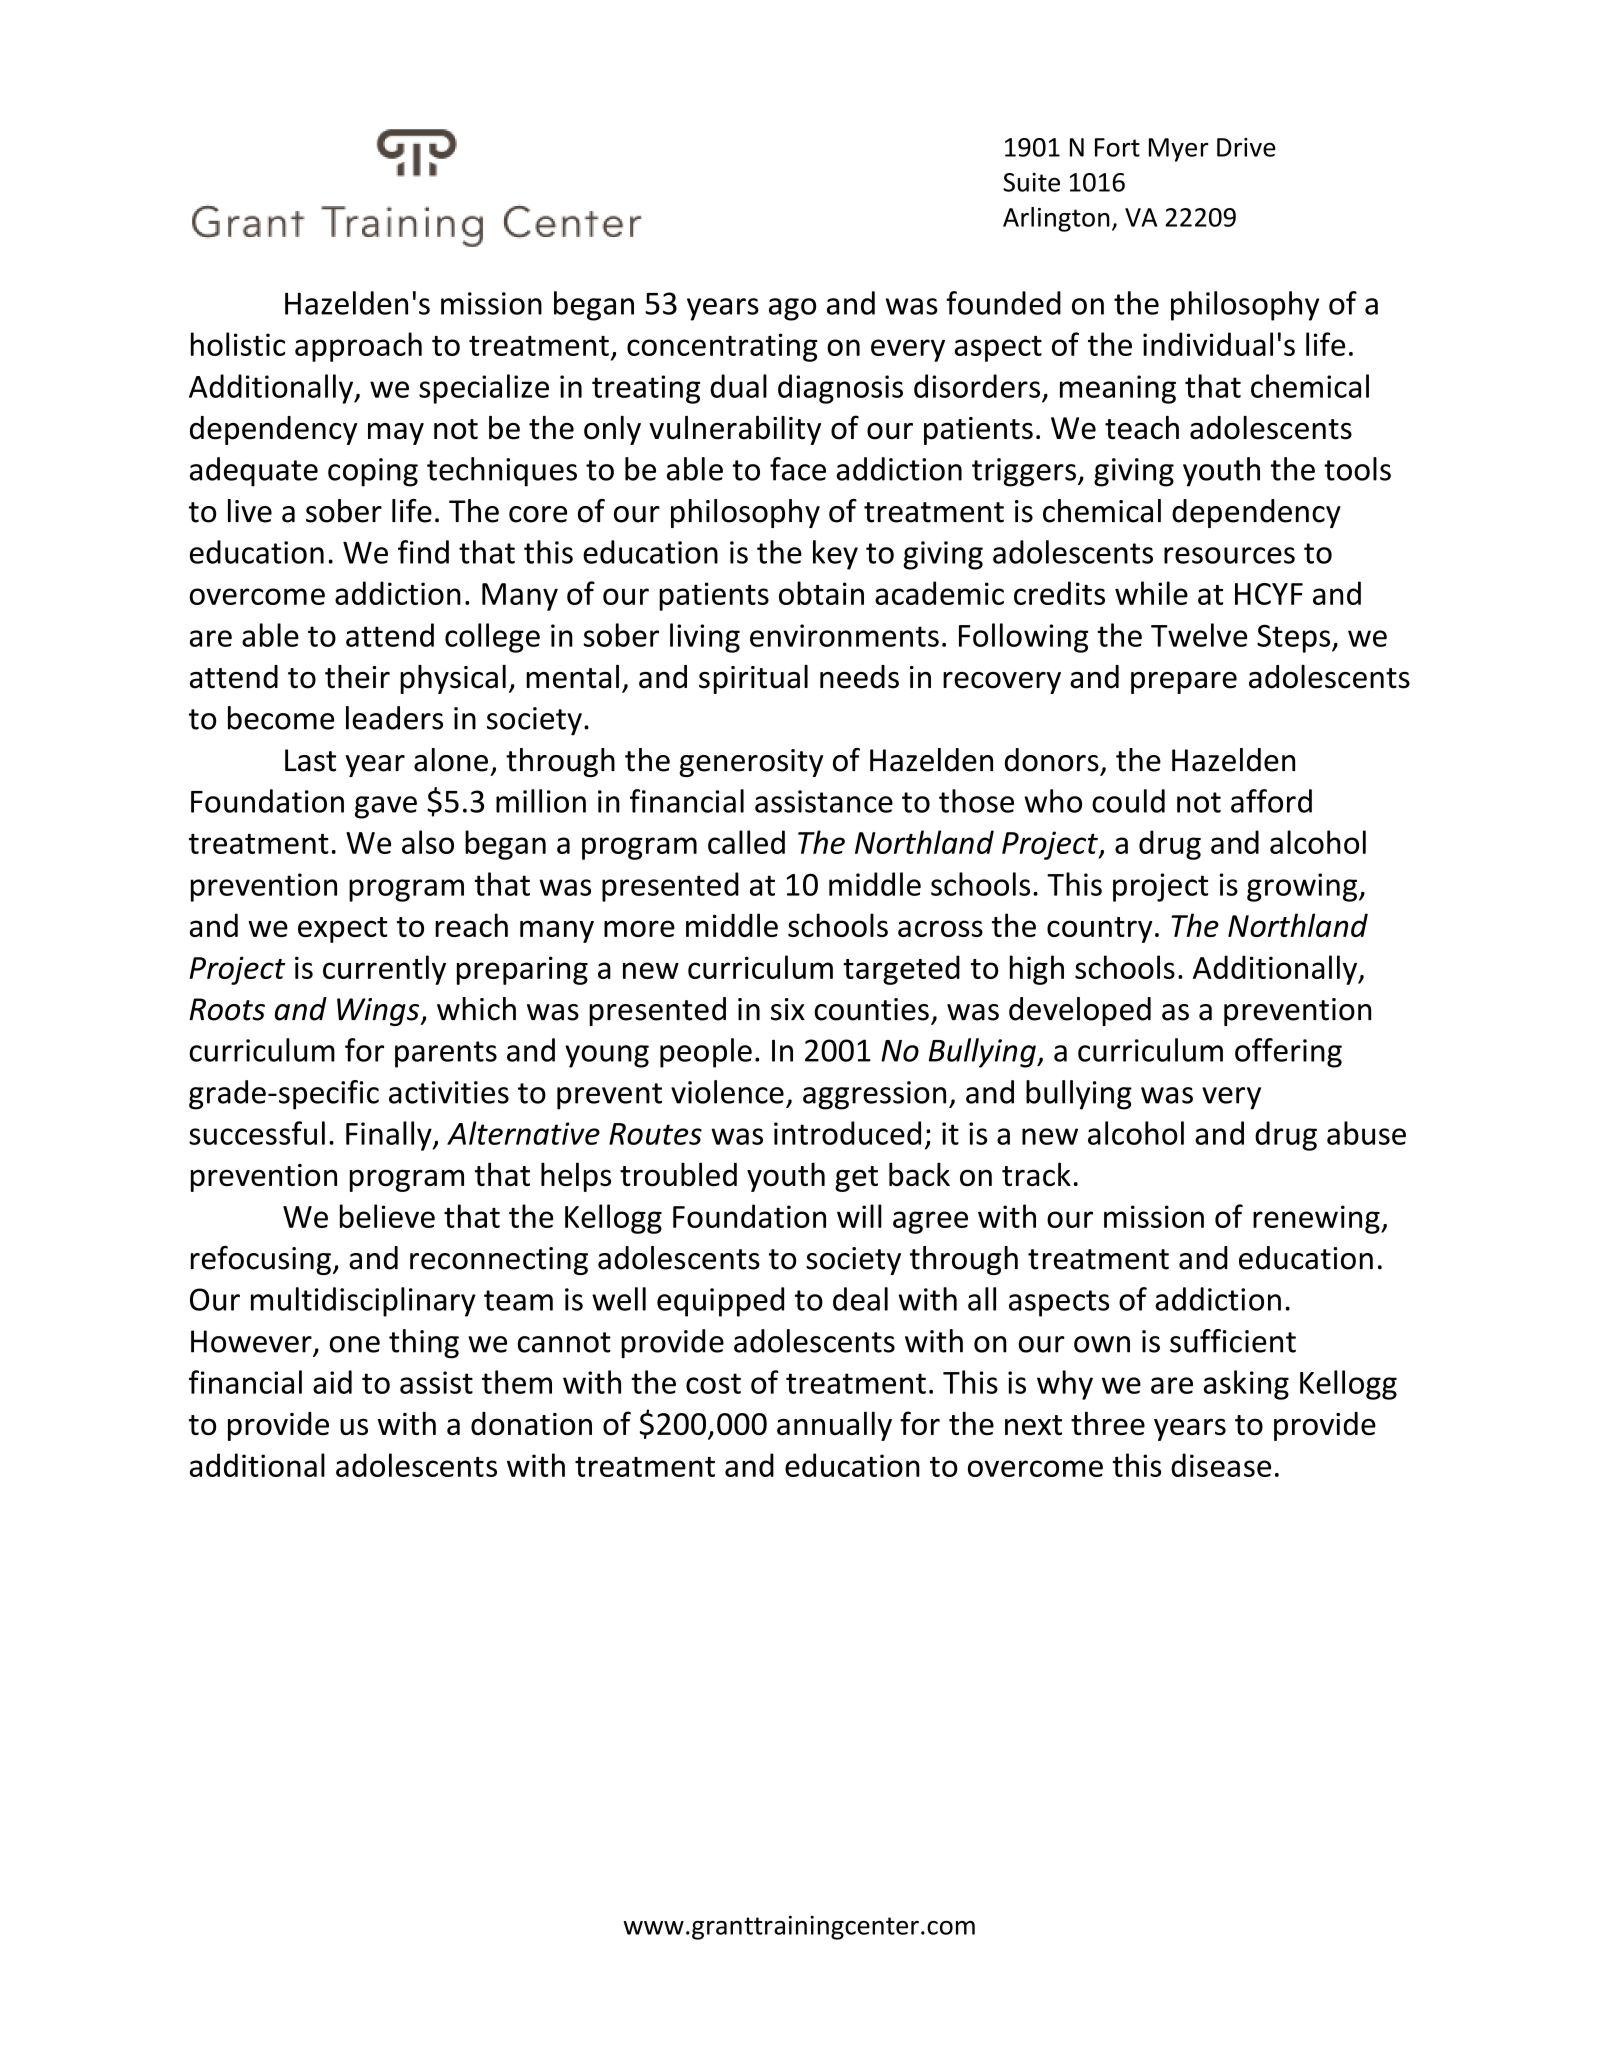 Image resolution: width=1600 pixels, height=2071 pixels. I want to click on approach, so click(358, 347).
